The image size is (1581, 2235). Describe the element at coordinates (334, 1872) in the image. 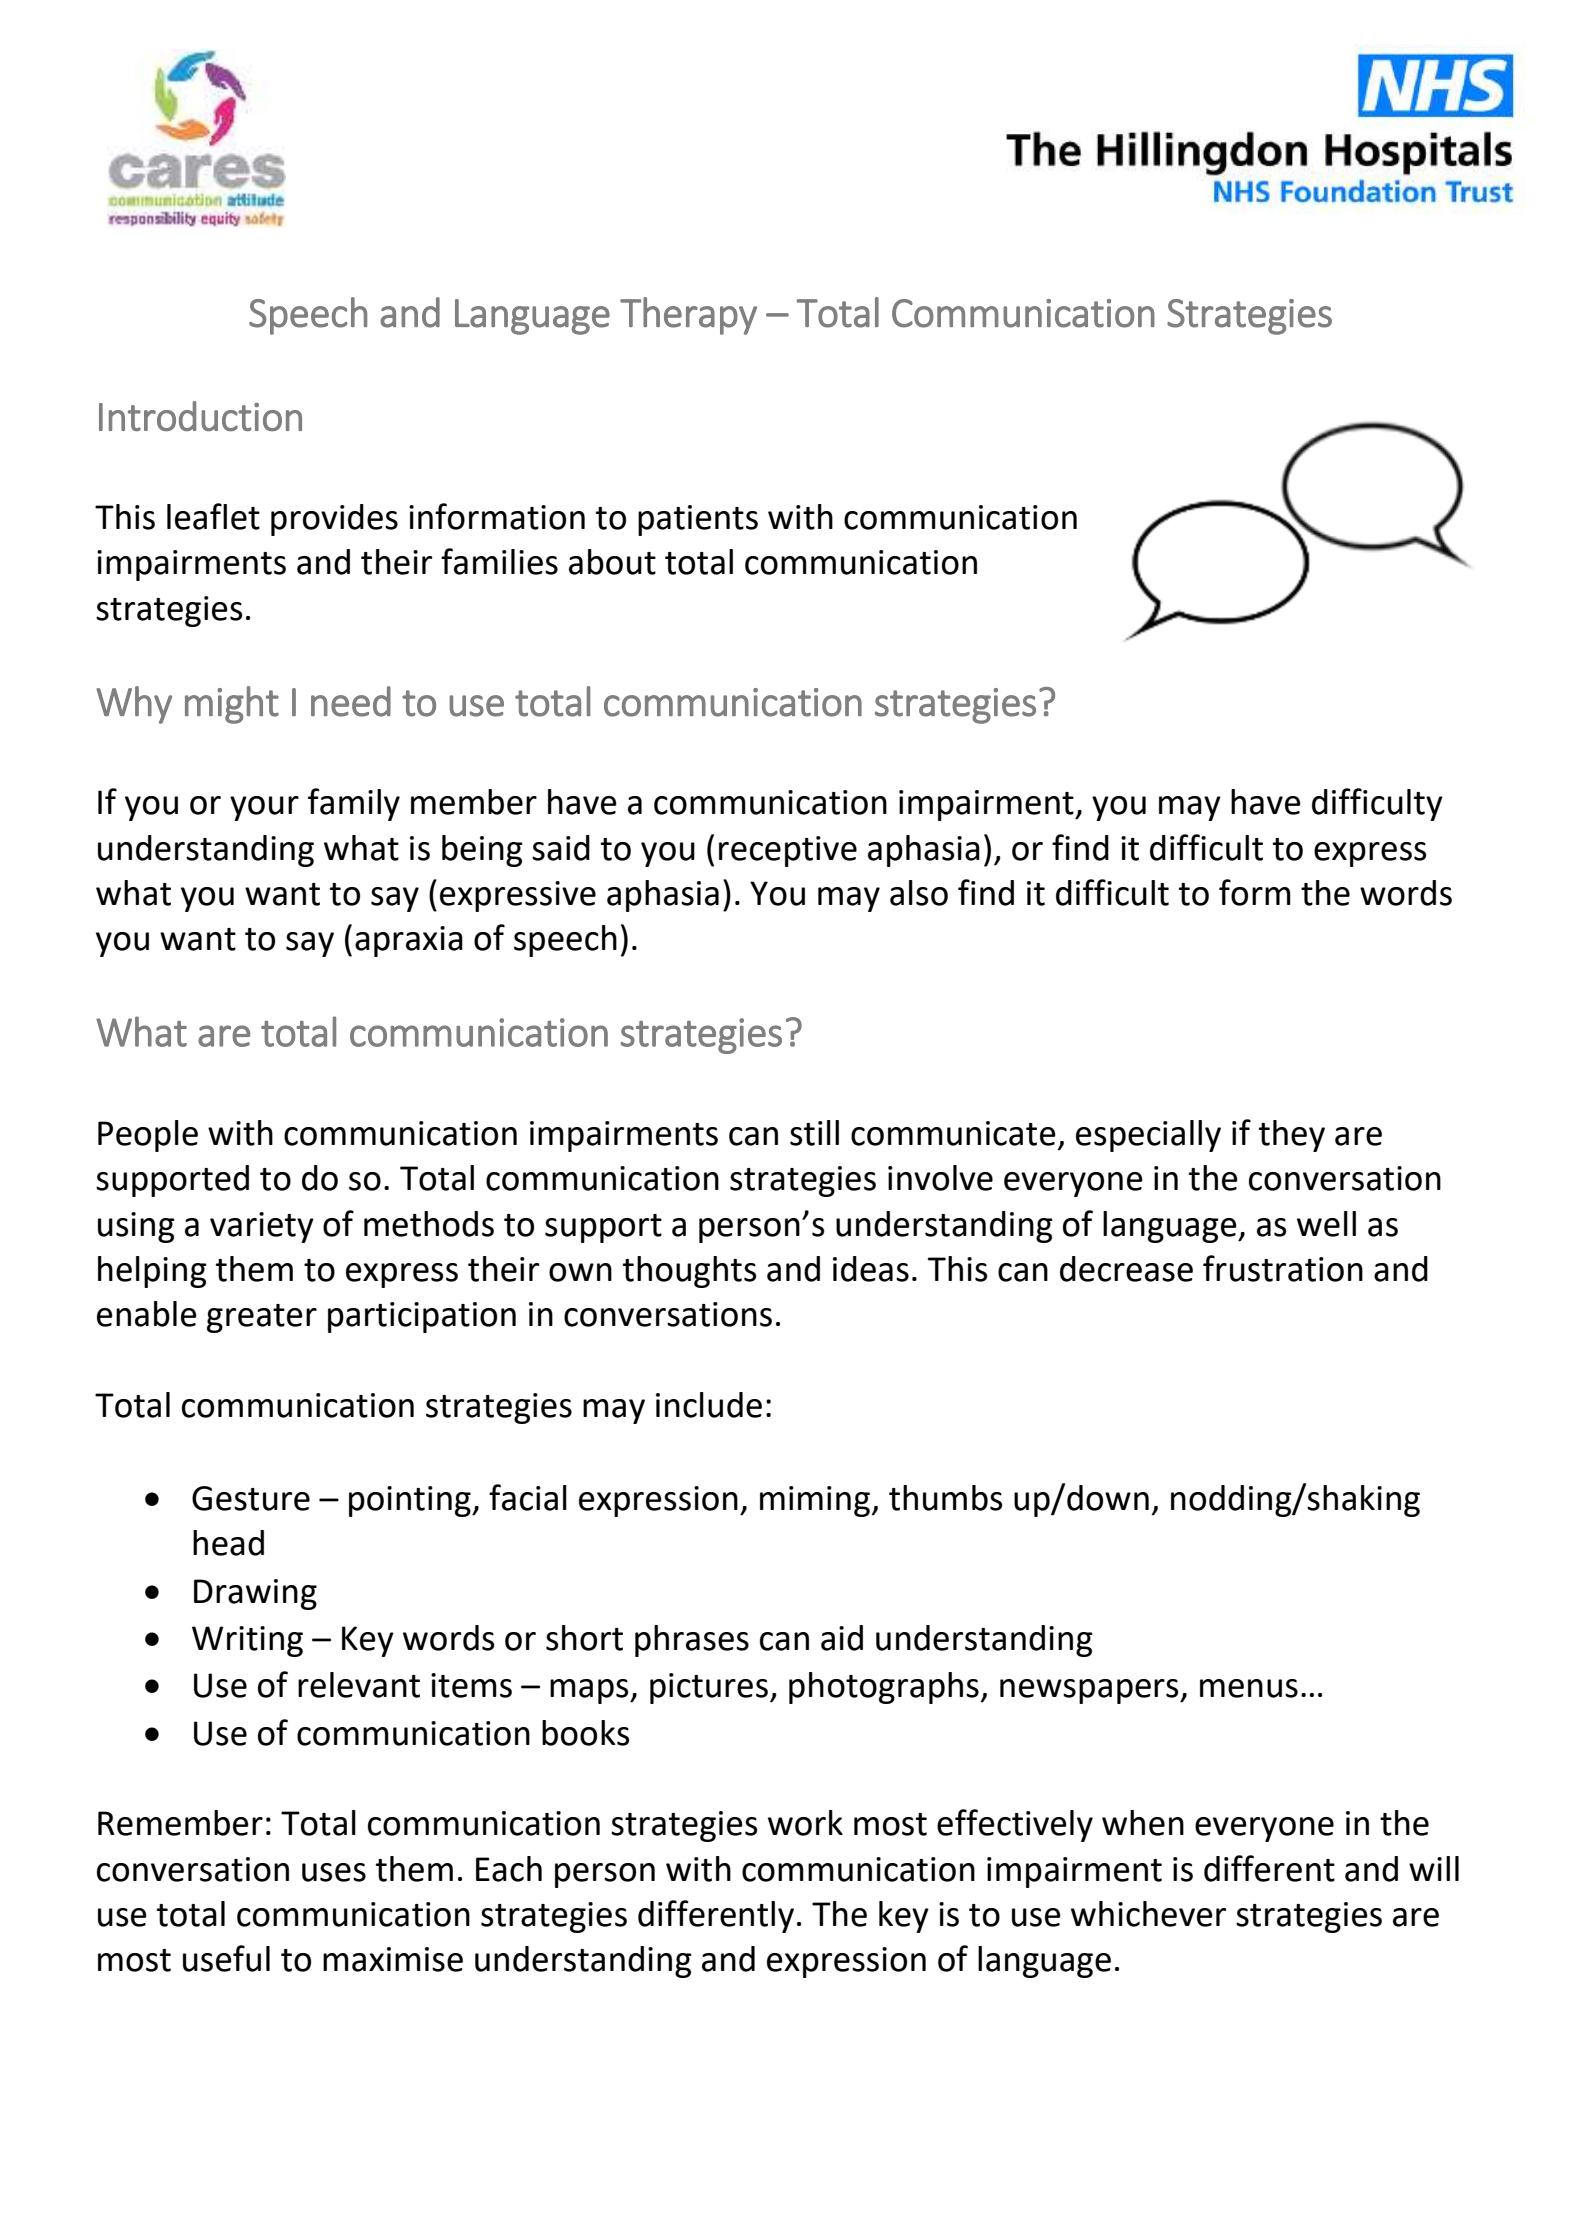

I see `uses` at that location.
